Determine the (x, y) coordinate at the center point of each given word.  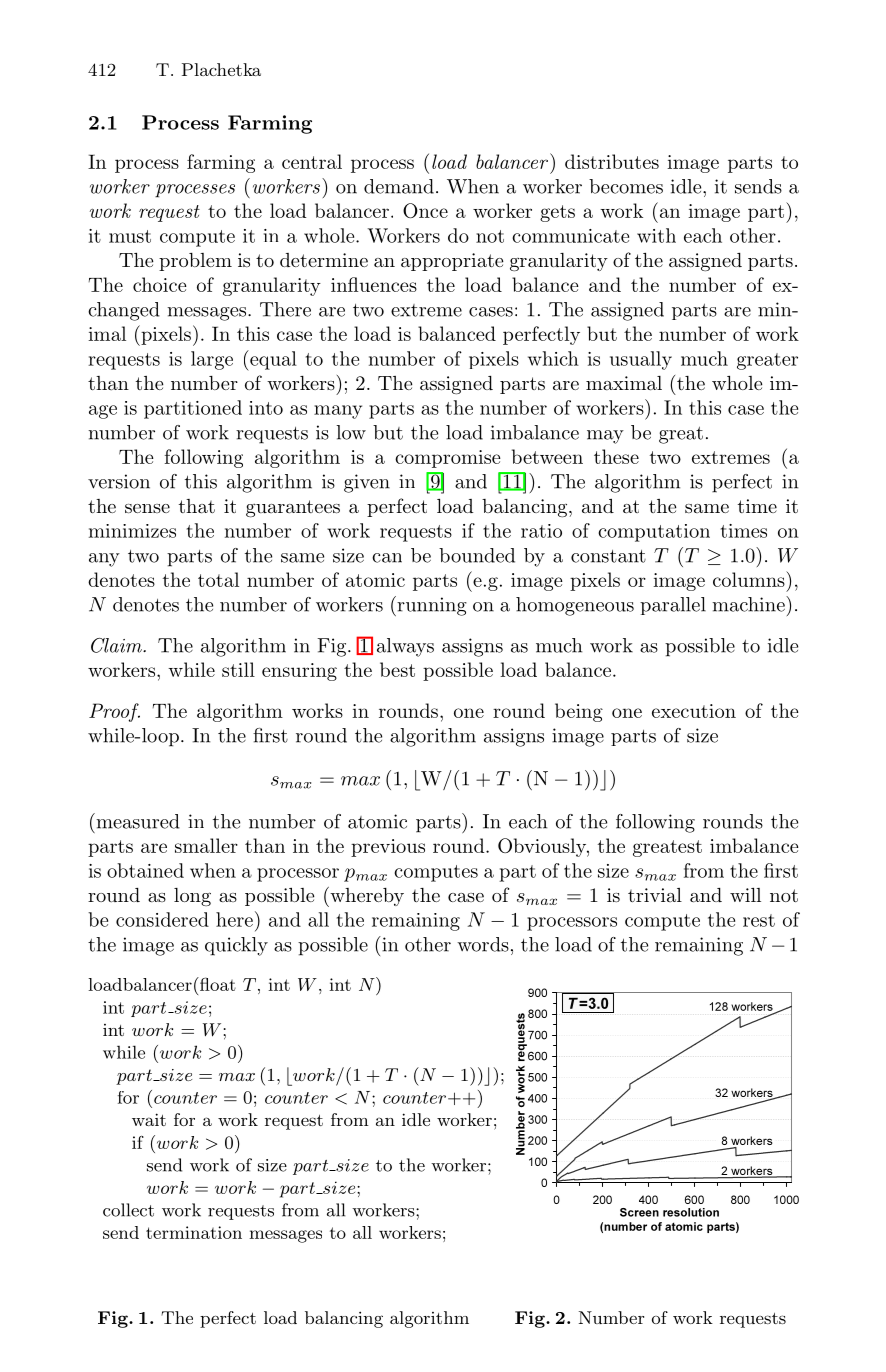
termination (194, 1232)
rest (759, 920)
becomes (626, 186)
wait (149, 1119)
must (130, 236)
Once (425, 210)
